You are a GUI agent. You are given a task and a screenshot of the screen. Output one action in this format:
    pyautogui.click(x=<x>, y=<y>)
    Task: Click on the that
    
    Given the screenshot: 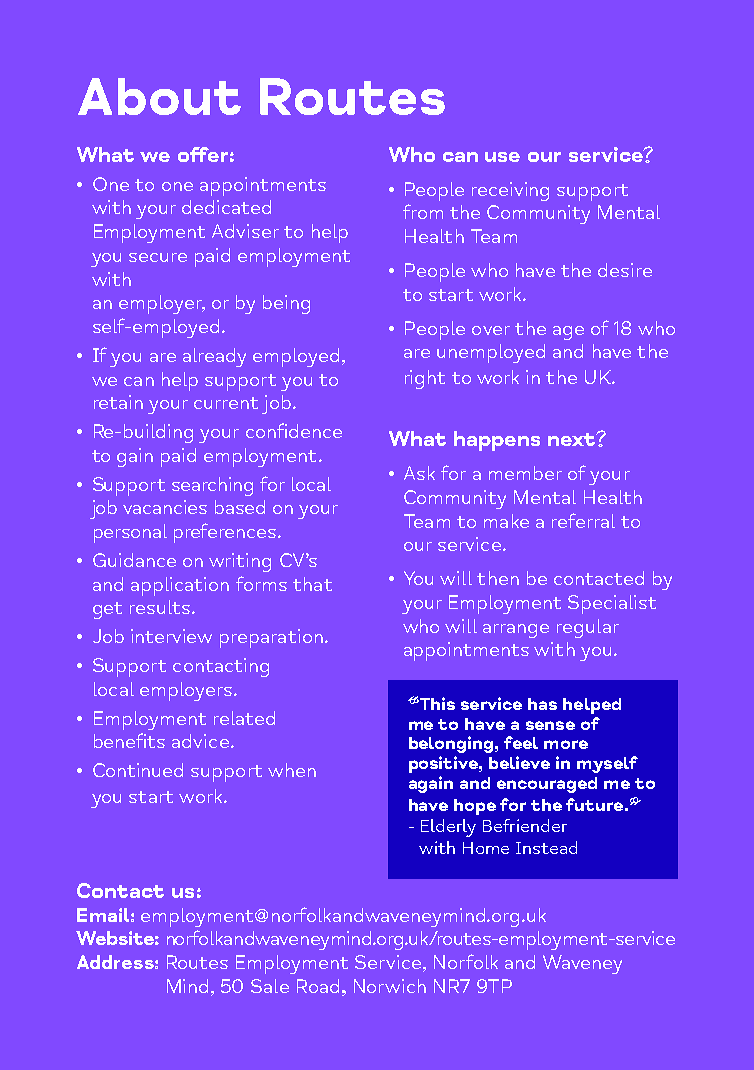 What is the action you would take?
    pyautogui.click(x=312, y=584)
